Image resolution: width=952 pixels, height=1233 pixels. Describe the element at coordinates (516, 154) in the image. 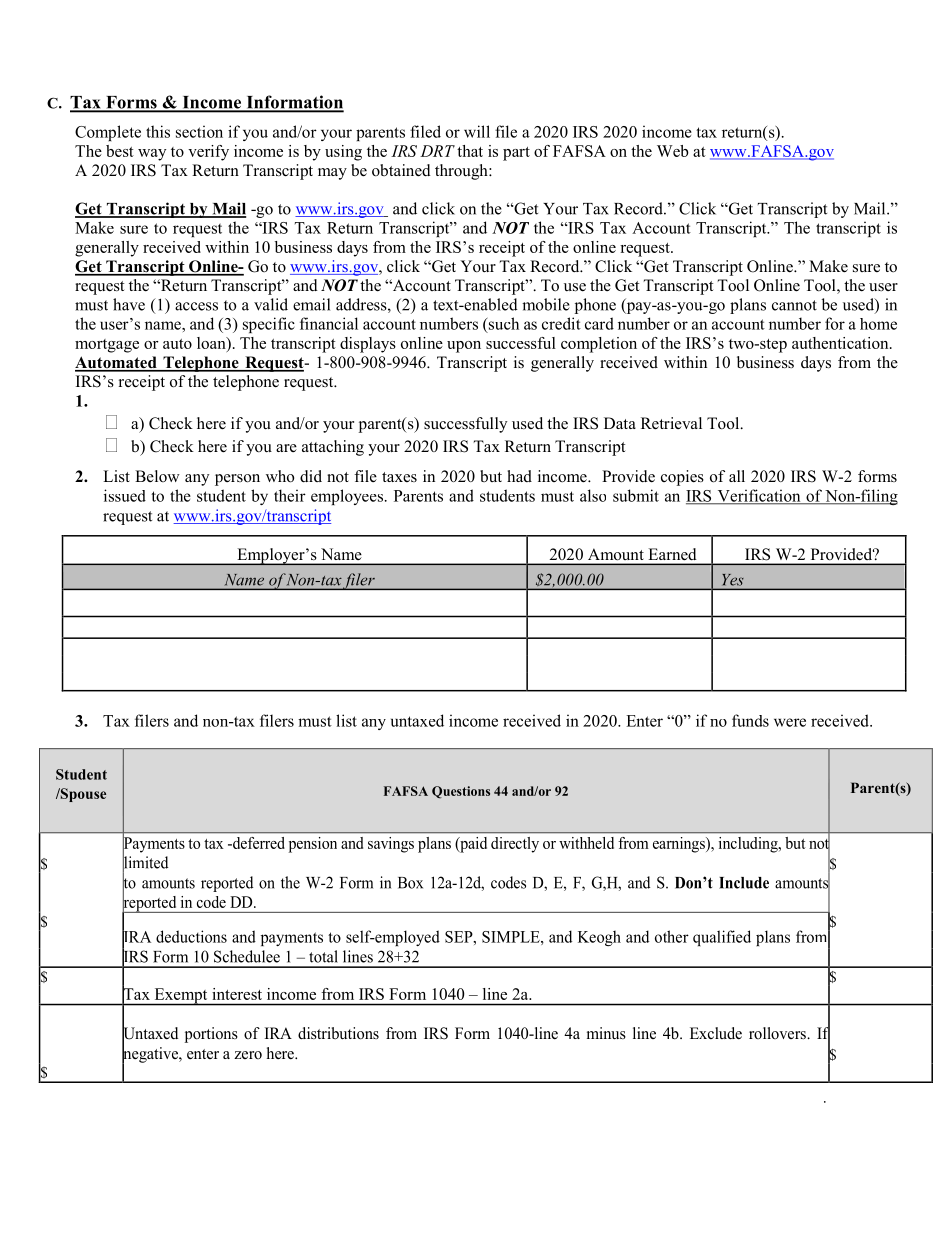

I see `part` at that location.
